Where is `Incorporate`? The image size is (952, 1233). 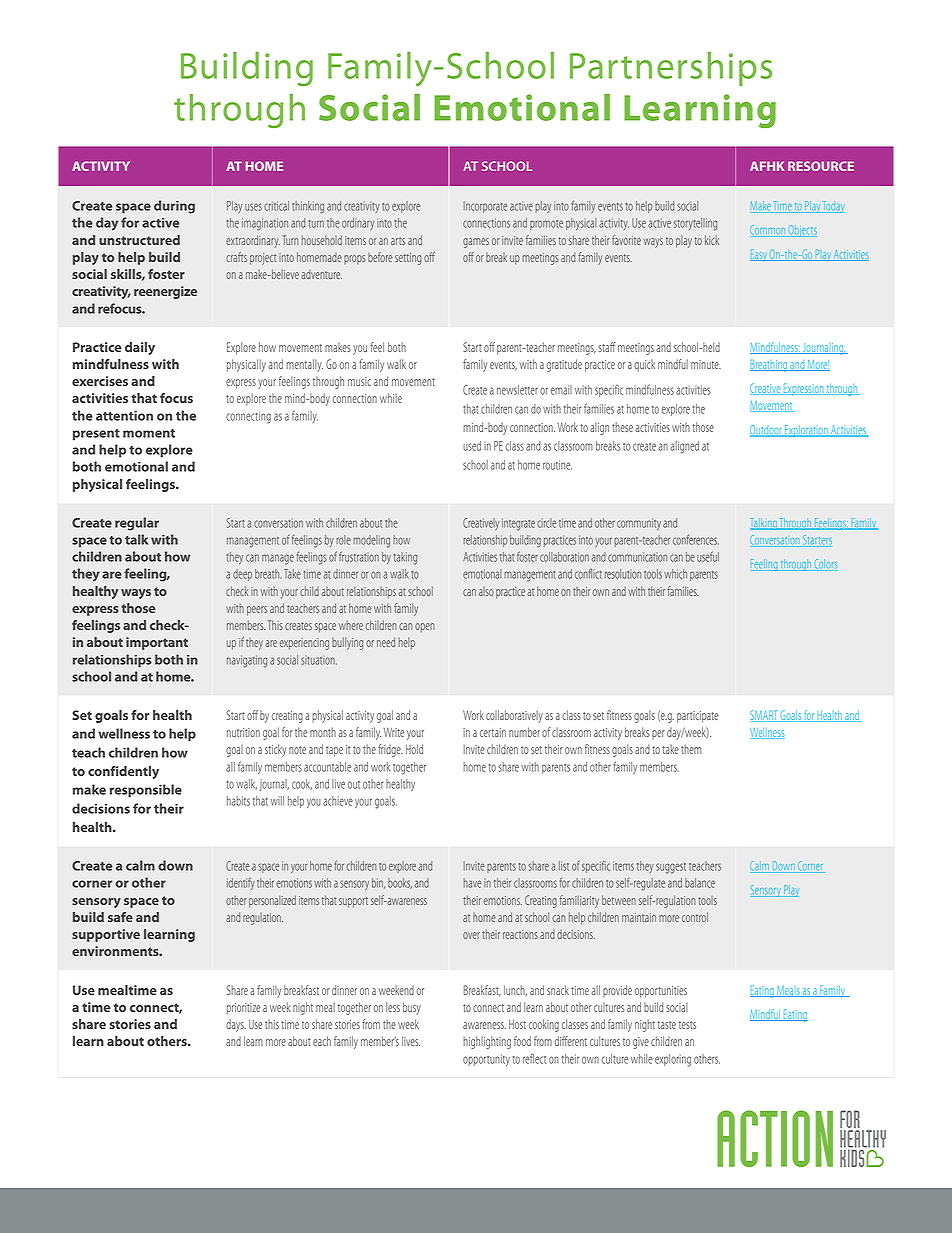 Incorporate is located at coordinates (485, 207).
